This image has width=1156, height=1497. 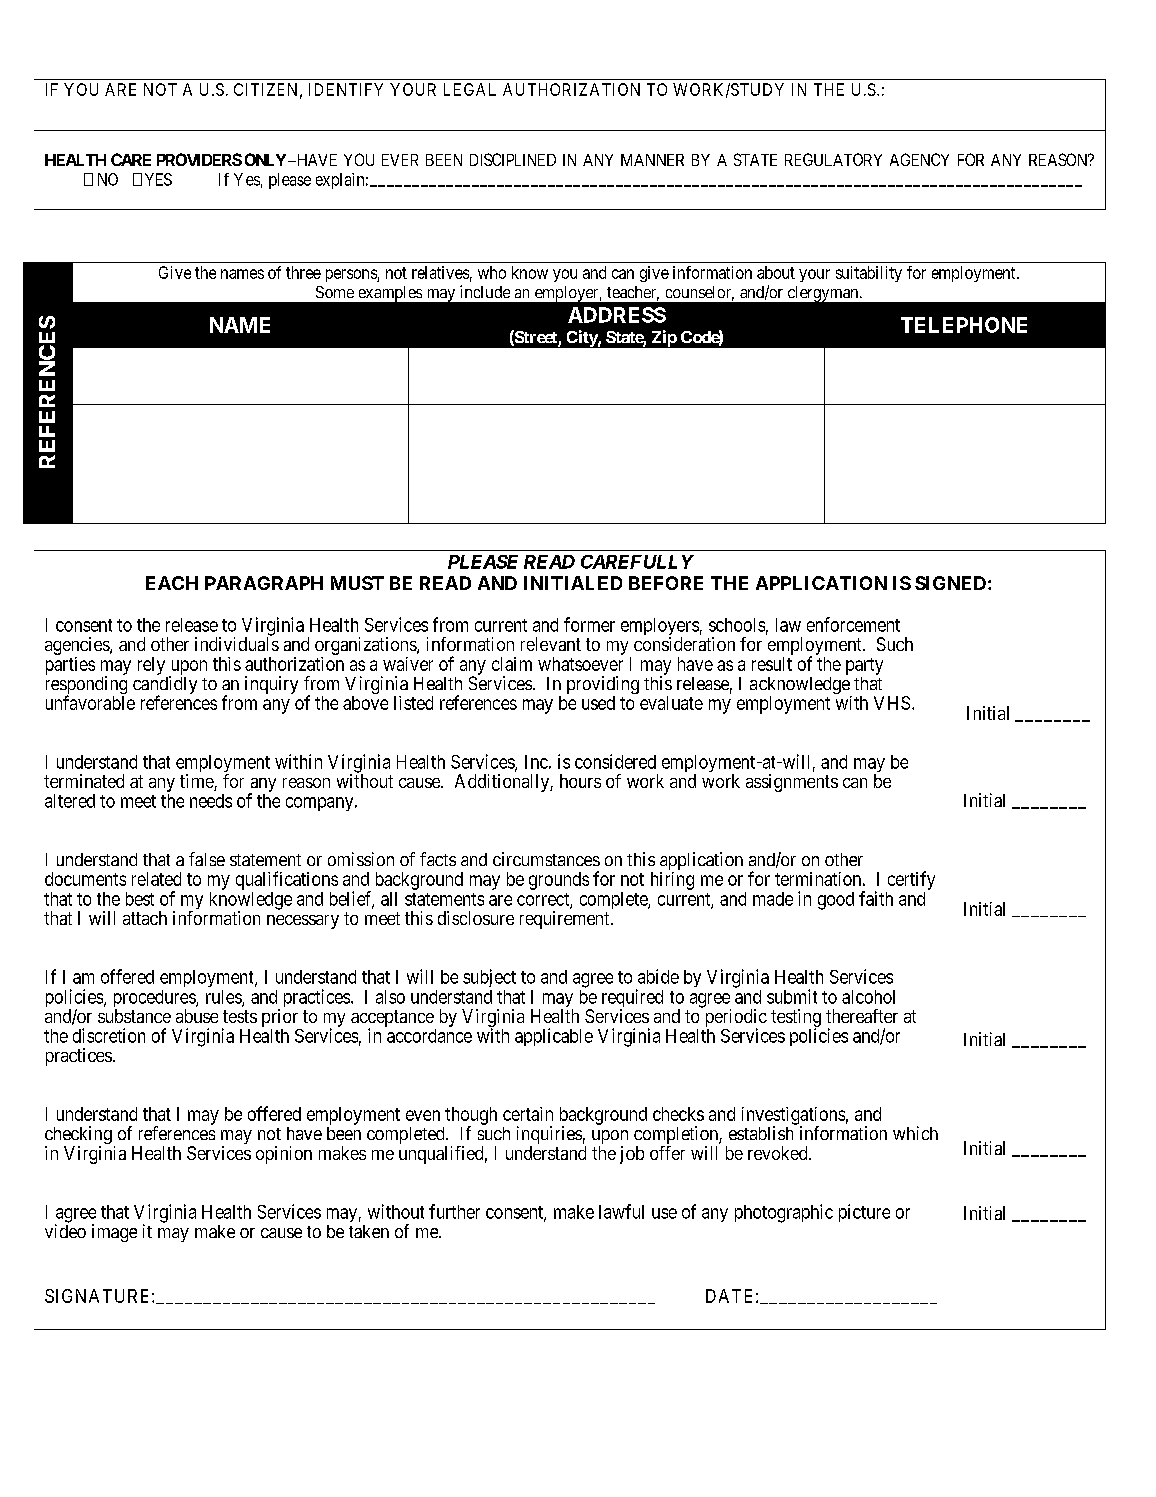 What do you see at coordinates (864, 1213) in the image?
I see `picture` at bounding box center [864, 1213].
